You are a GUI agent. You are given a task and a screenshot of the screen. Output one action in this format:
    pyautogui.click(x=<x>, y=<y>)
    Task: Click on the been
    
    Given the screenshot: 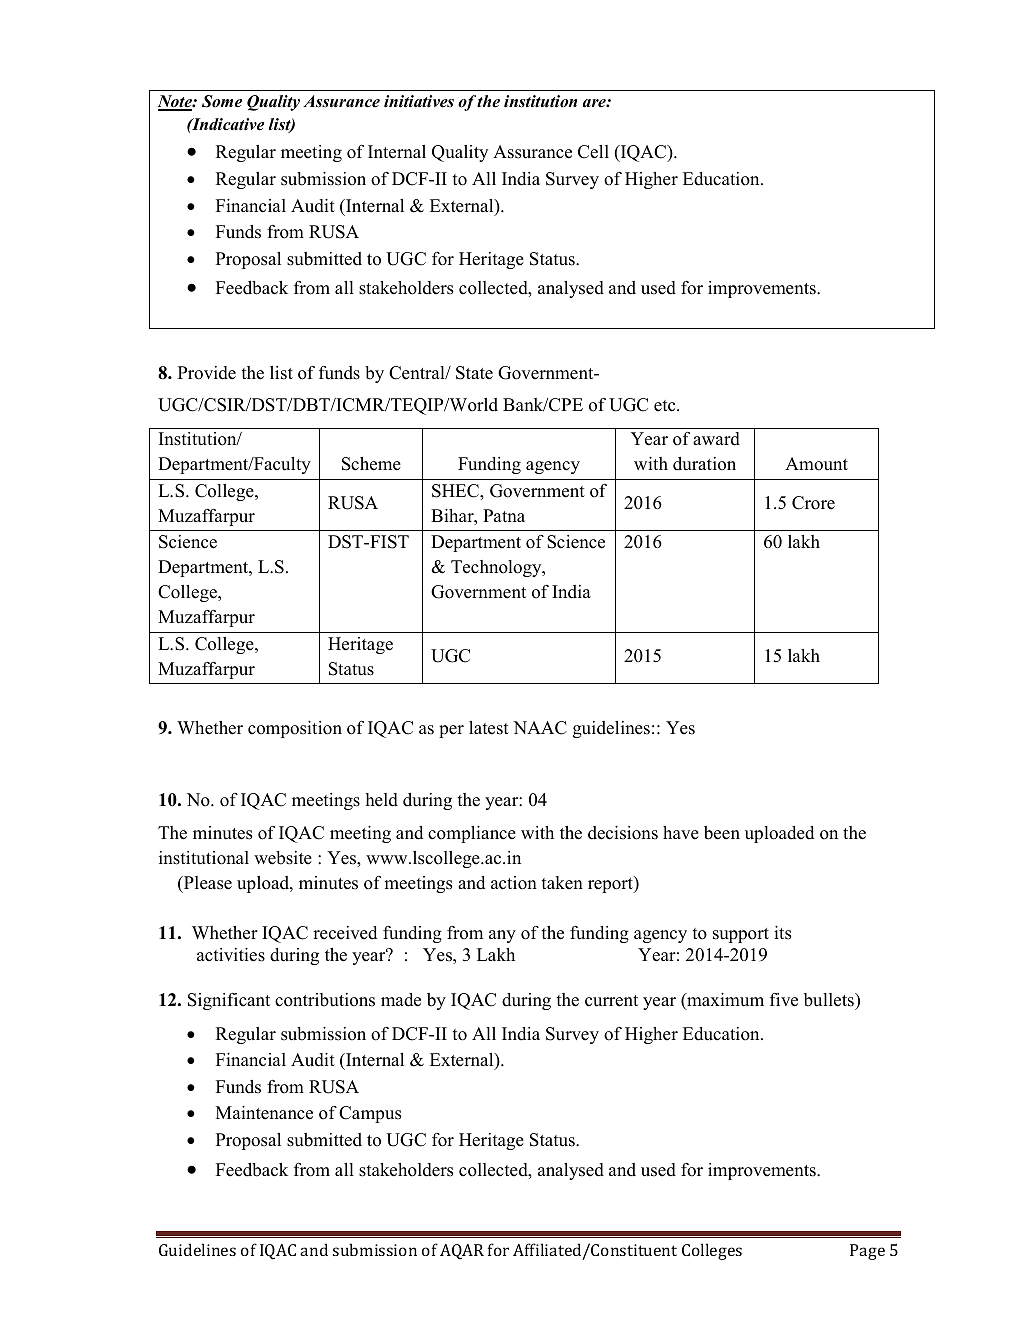 What is the action you would take?
    pyautogui.click(x=722, y=833)
